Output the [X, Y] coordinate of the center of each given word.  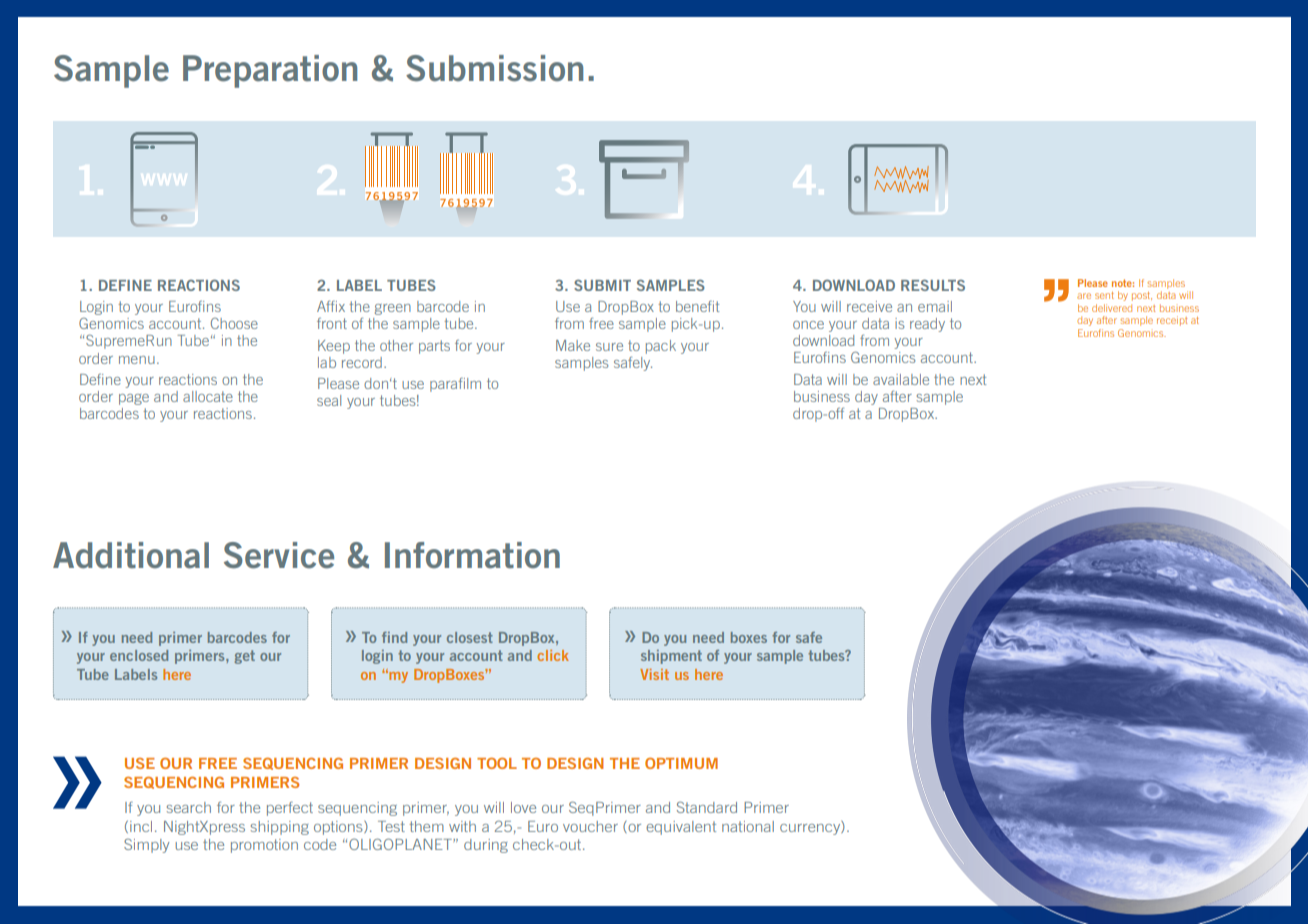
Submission [494, 68]
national [748, 826]
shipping [280, 828]
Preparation [270, 71]
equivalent [681, 828]
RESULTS [933, 285]
